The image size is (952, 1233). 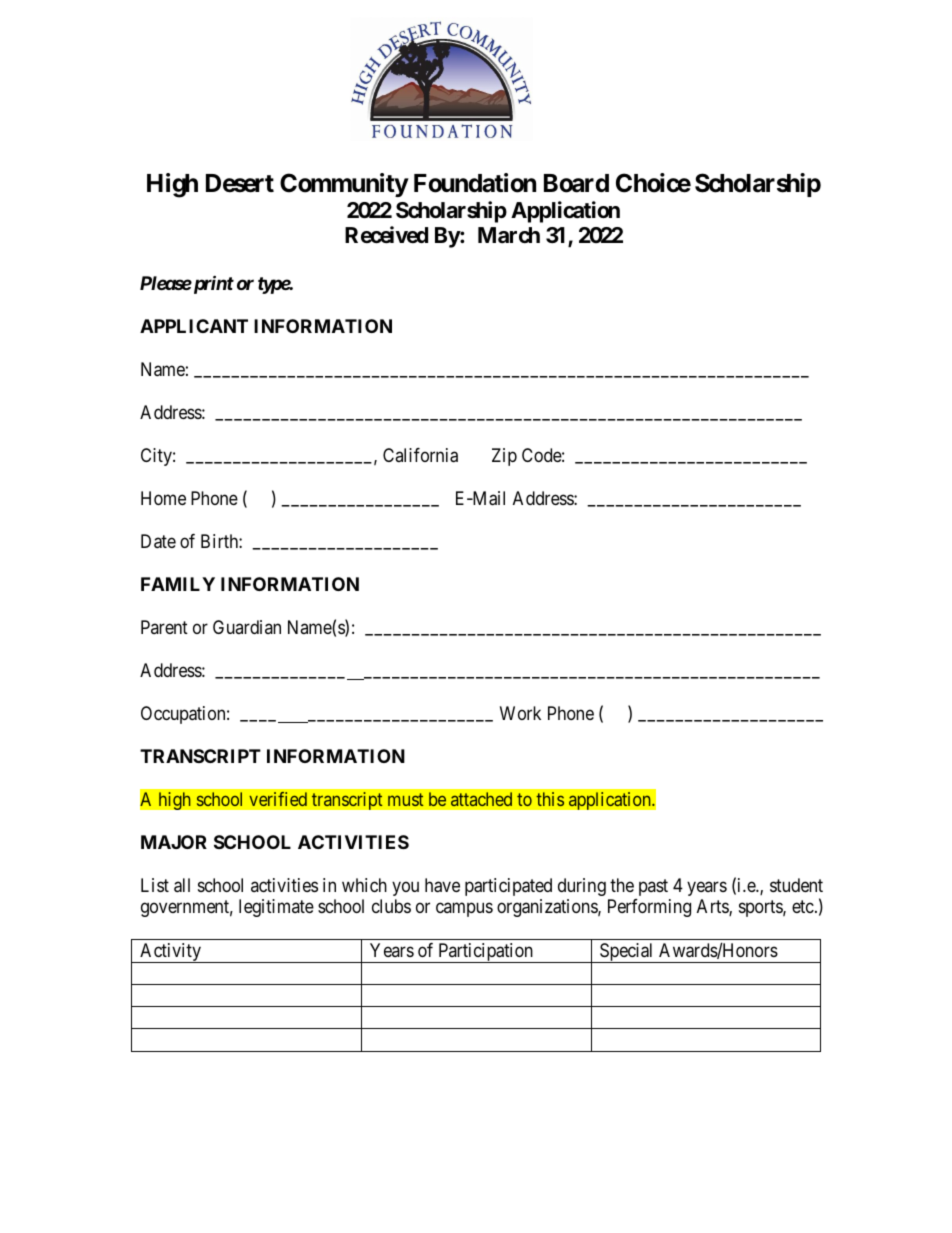 I want to click on legitimate, so click(x=276, y=908).
